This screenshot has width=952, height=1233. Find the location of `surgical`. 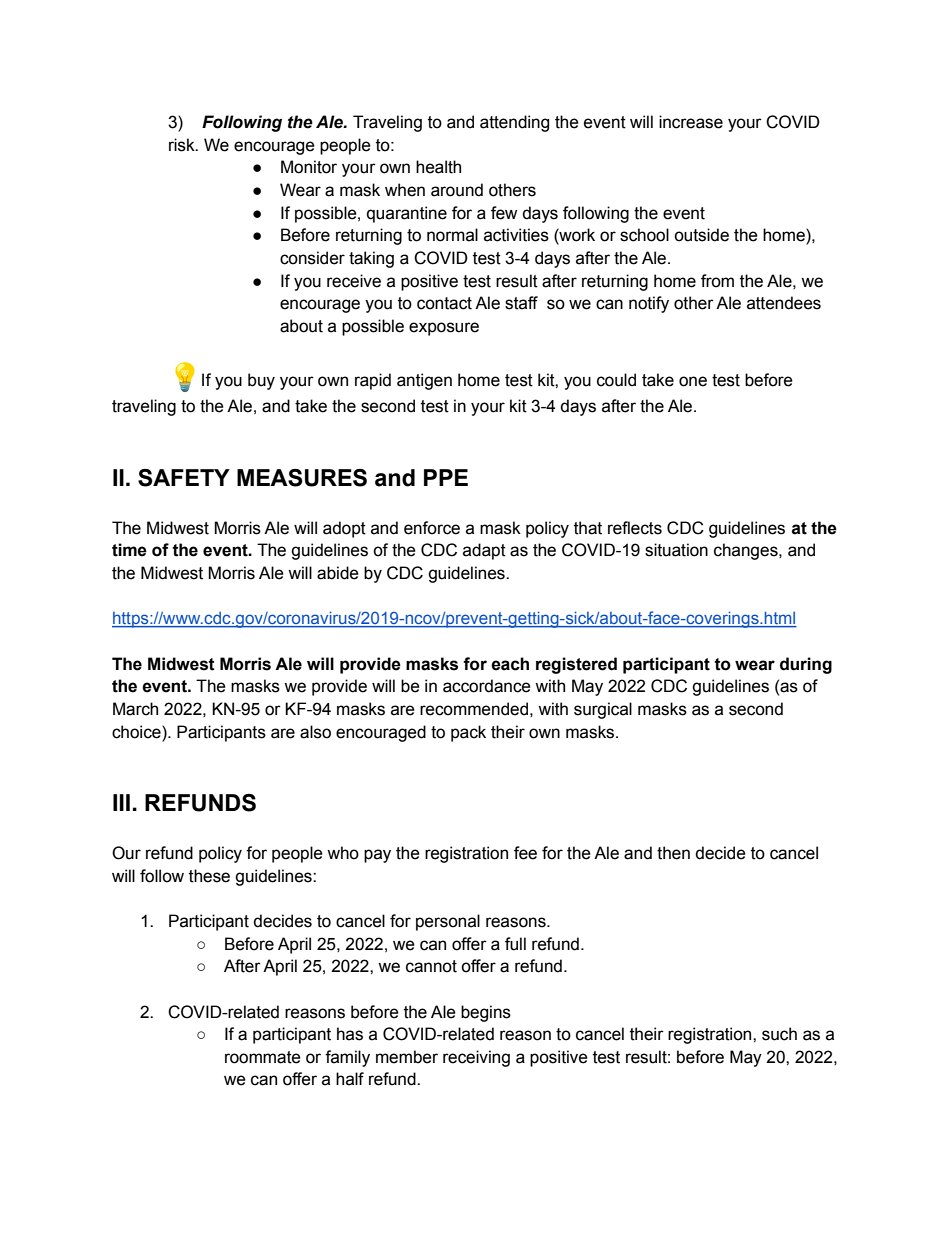

surgical is located at coordinates (603, 710).
